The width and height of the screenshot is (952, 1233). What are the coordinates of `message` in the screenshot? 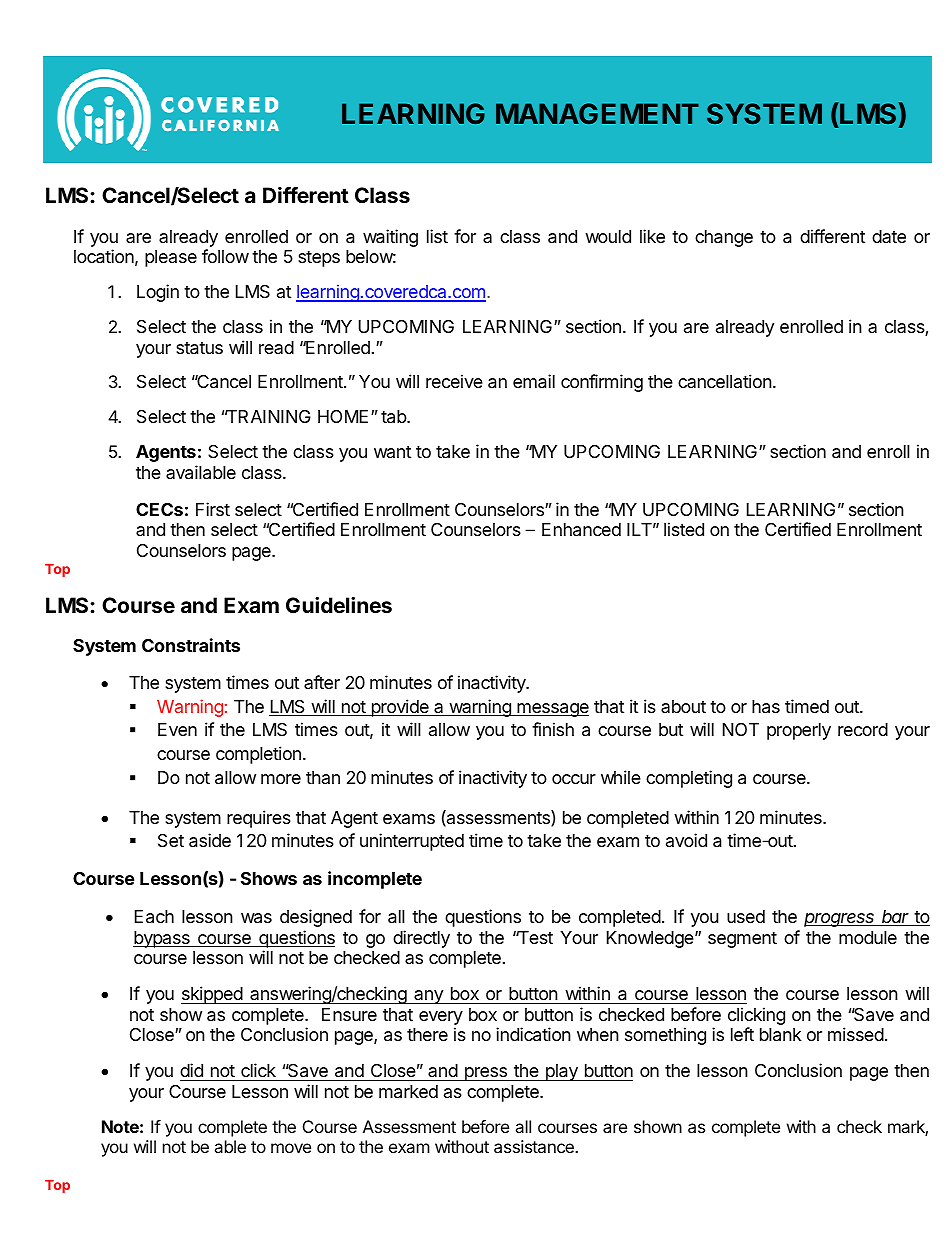 It's located at (552, 710).
